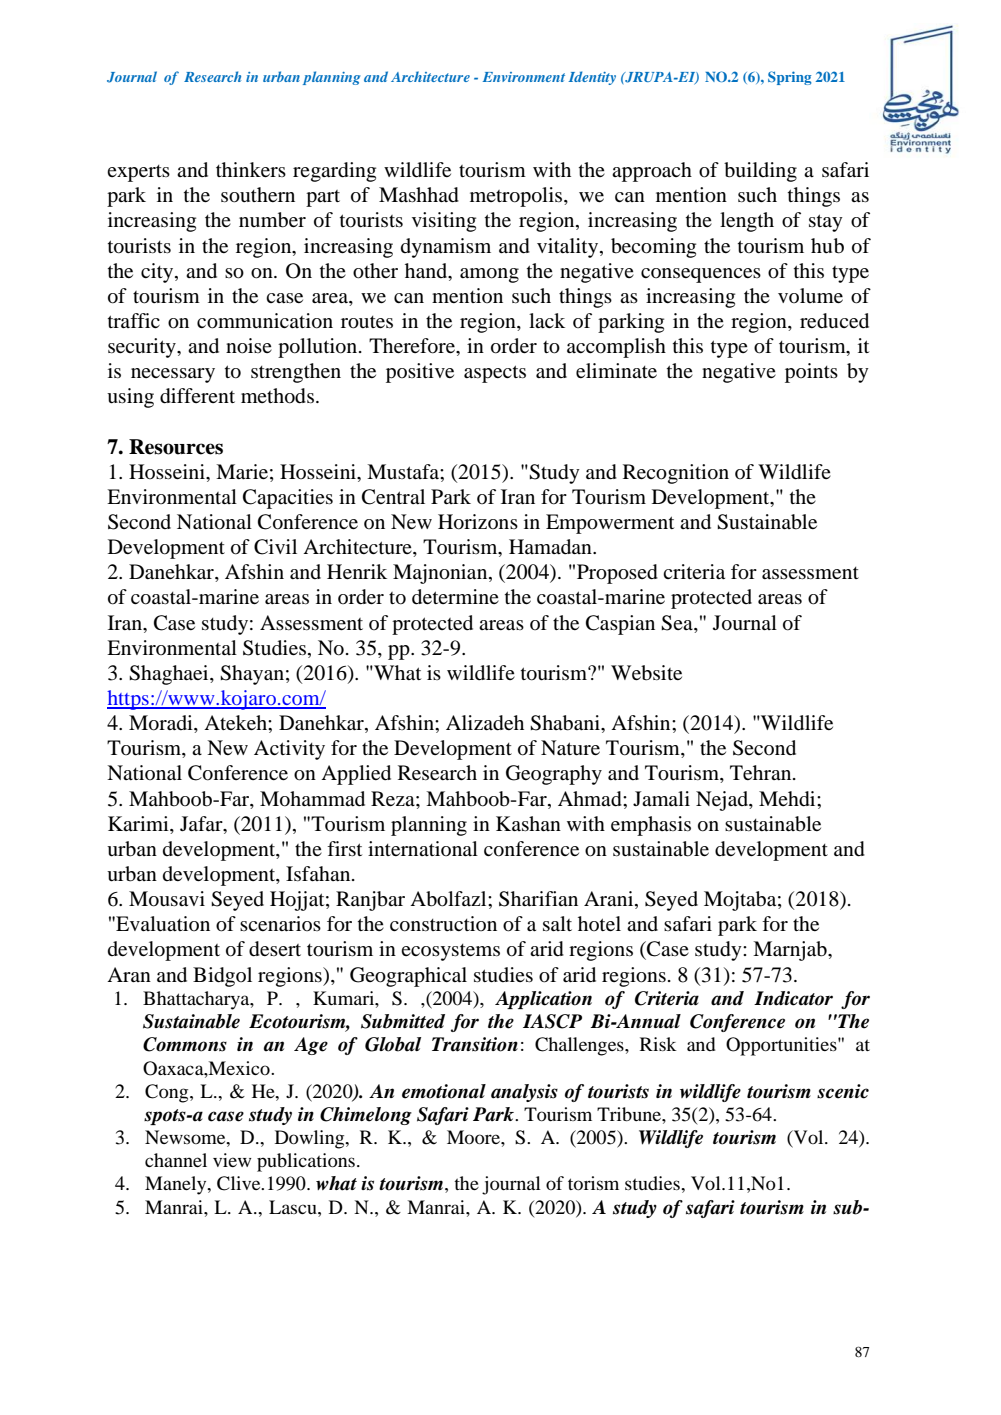 The width and height of the page is (1001, 1415). Describe the element at coordinates (646, 673) in the page. I see `Website` at that location.
